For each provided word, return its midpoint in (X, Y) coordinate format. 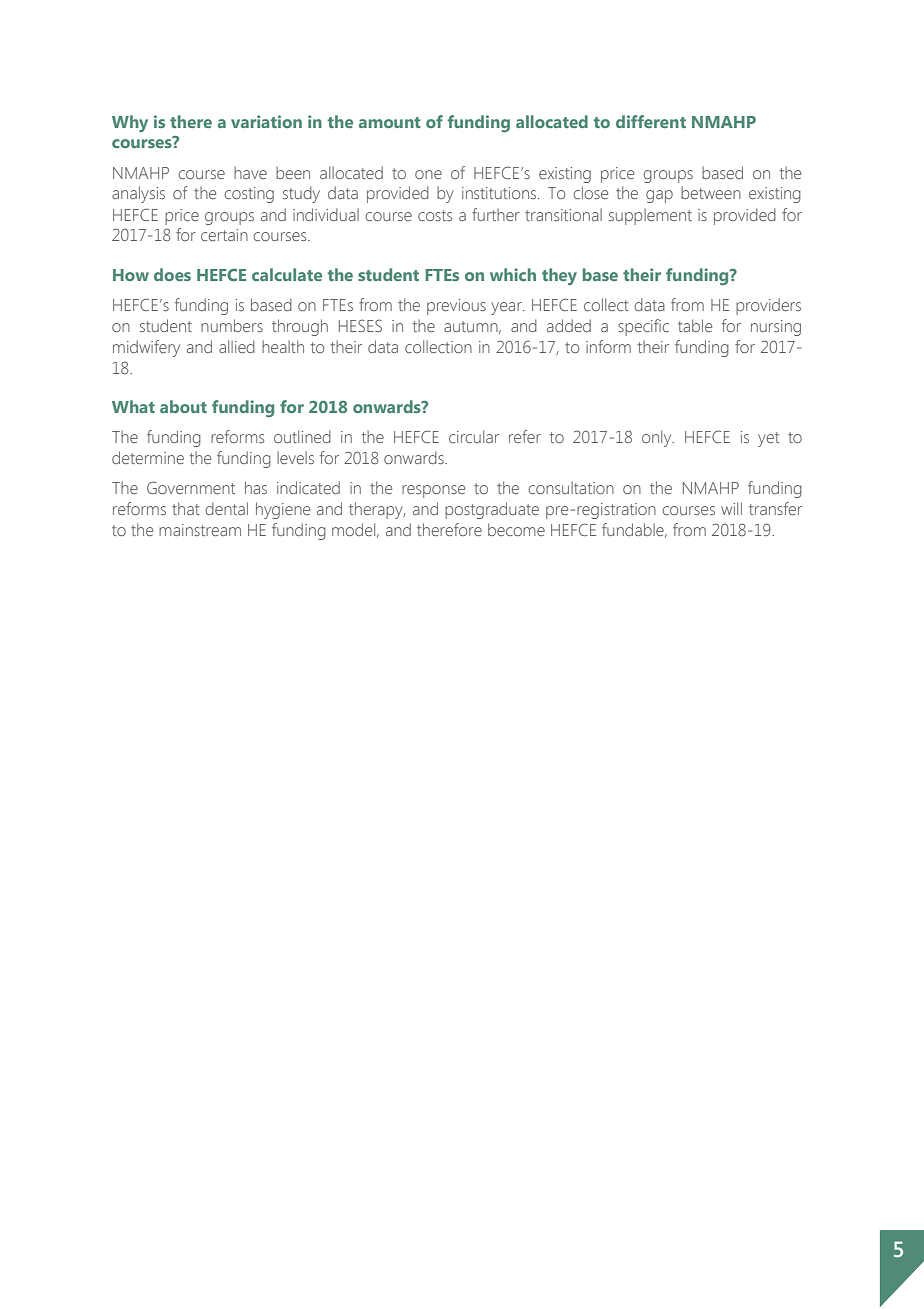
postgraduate (492, 510)
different (651, 121)
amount (390, 122)
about (183, 406)
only (658, 438)
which (513, 274)
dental (226, 508)
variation (266, 121)
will (731, 508)
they (559, 276)
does (172, 274)
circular (474, 436)
